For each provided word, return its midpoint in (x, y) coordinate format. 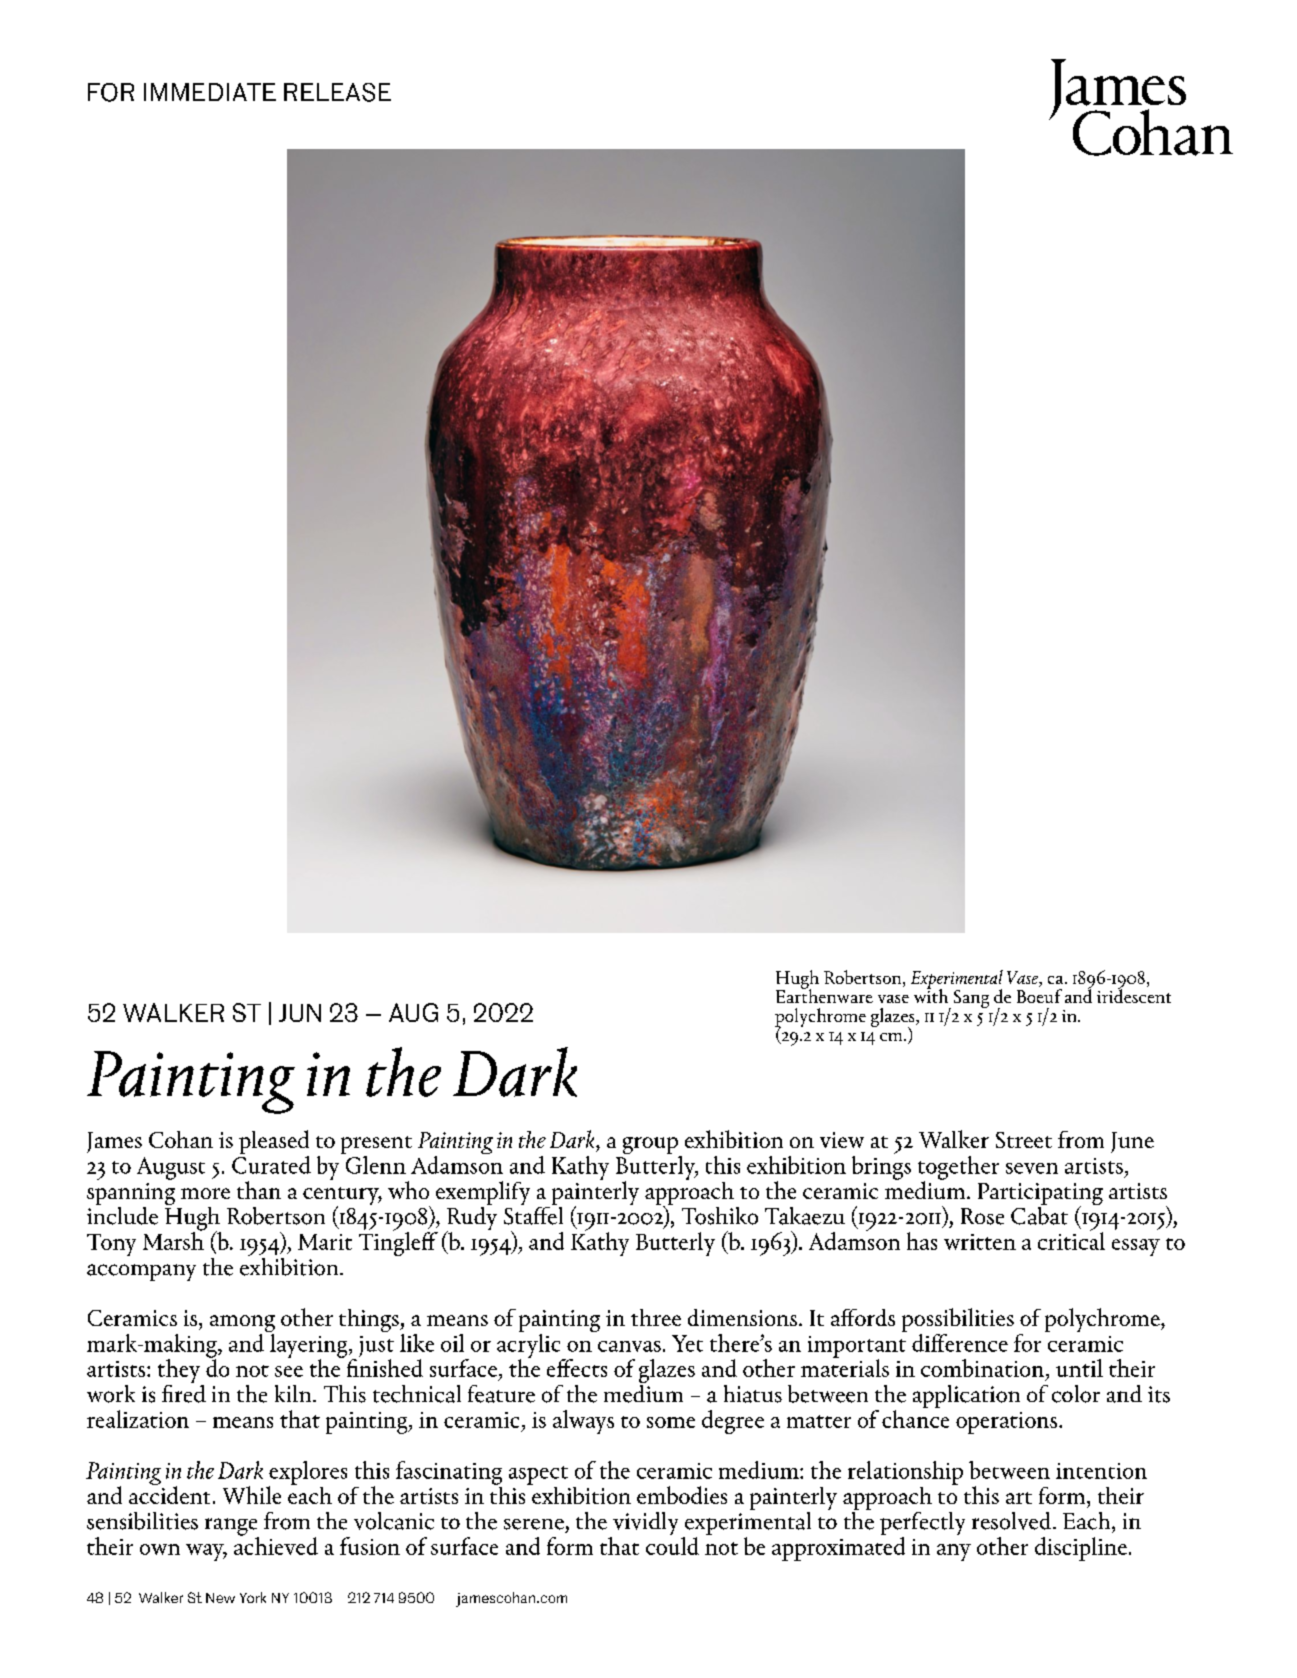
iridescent (1134, 994)
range (232, 1528)
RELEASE (337, 92)
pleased (274, 1143)
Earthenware (824, 994)
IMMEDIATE (210, 92)
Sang (971, 999)
